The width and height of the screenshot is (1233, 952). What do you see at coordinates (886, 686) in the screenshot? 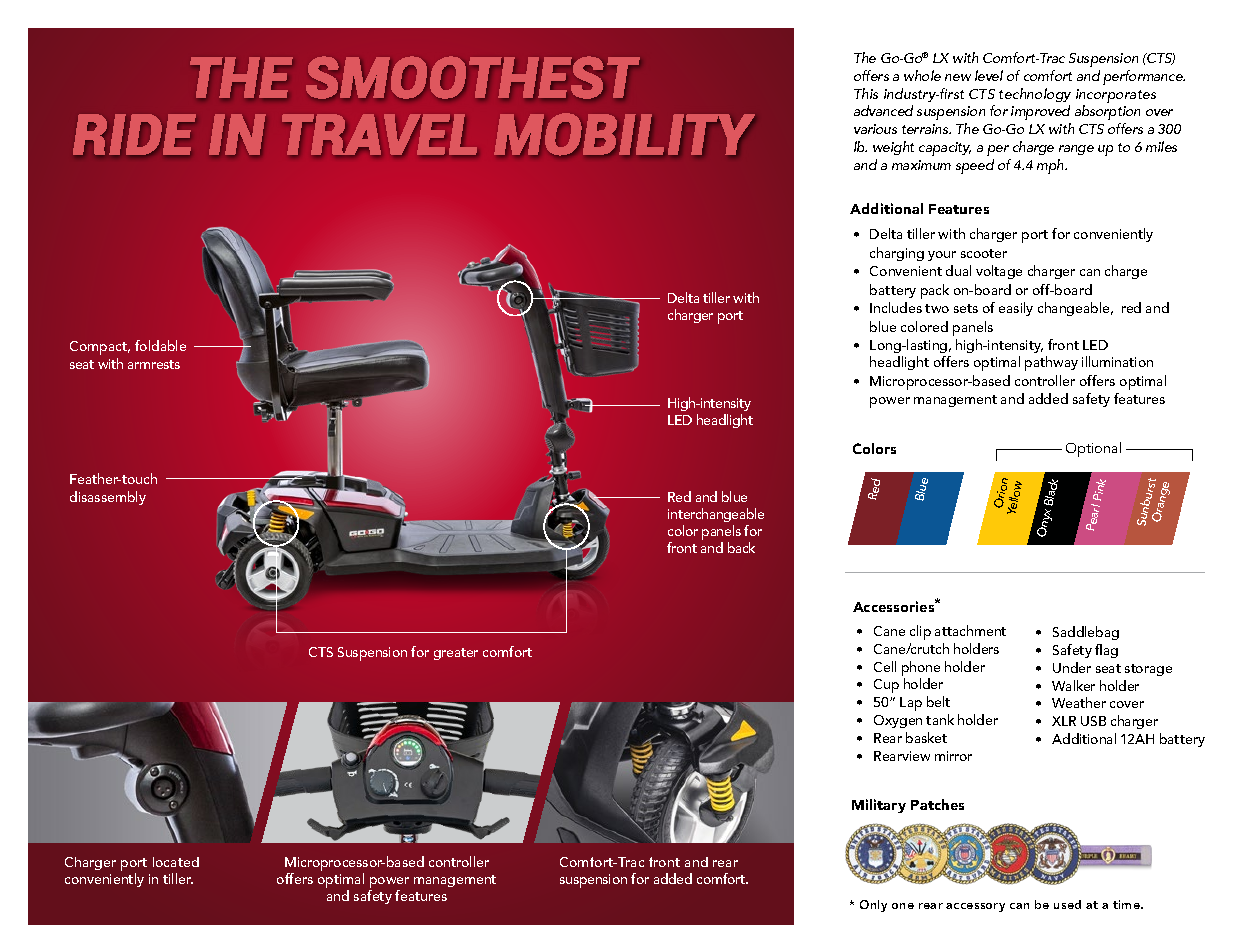
I see `Cup` at bounding box center [886, 686].
